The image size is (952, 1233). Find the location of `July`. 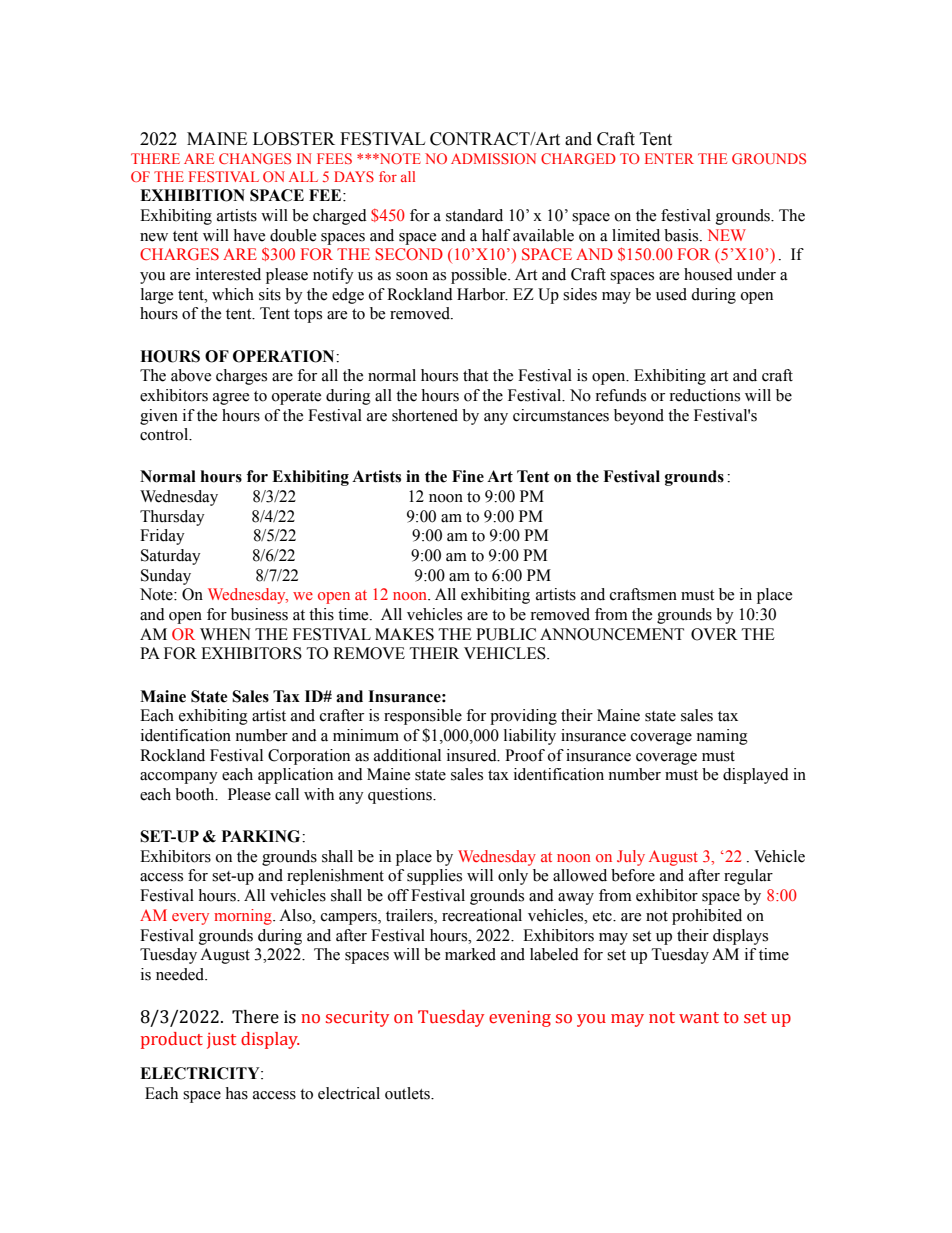

July is located at coordinates (631, 858).
